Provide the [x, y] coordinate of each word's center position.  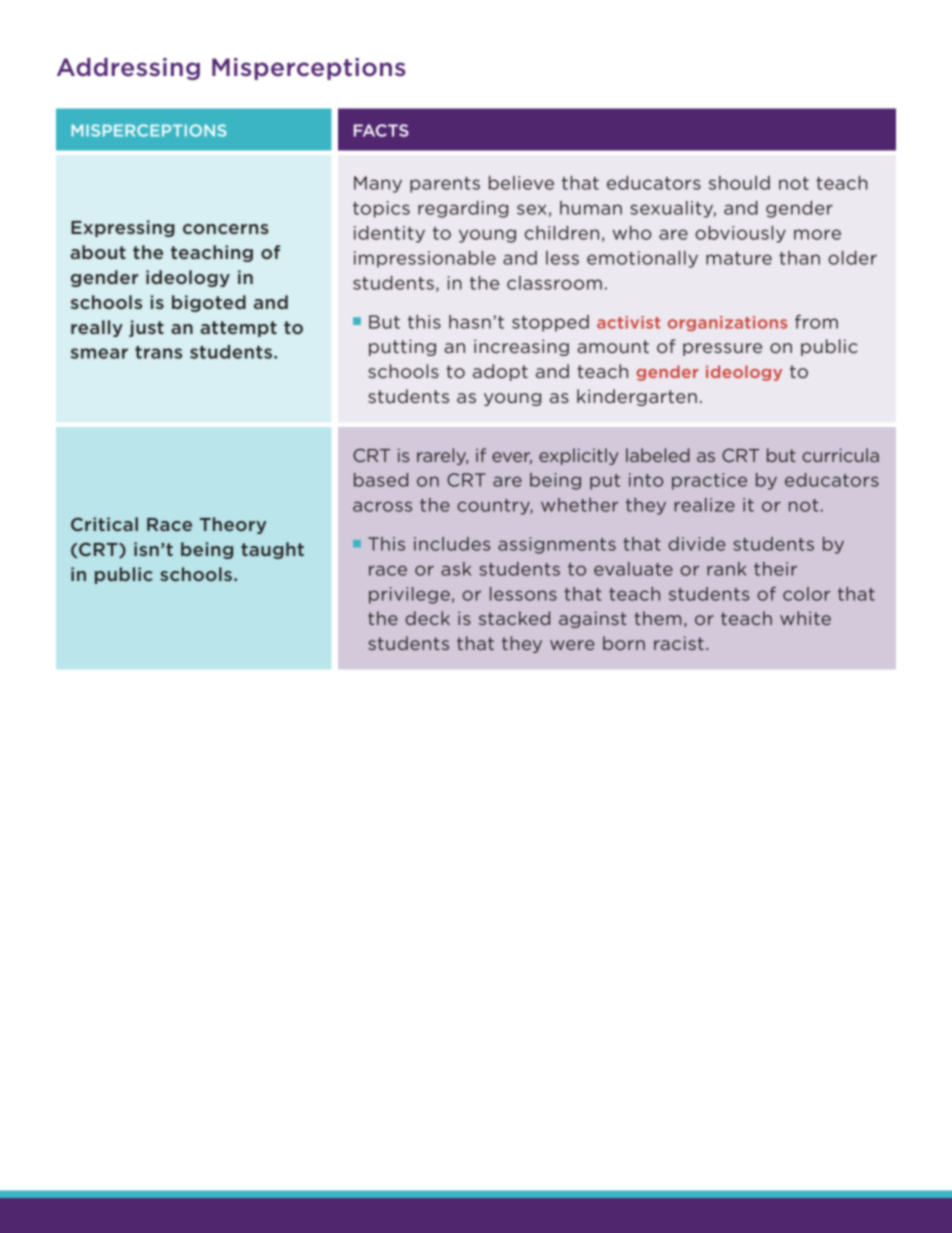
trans [158, 352]
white [805, 618]
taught [272, 550]
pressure [722, 349]
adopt [500, 372]
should [739, 183]
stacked [514, 618]
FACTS [381, 130]
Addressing [128, 69]
